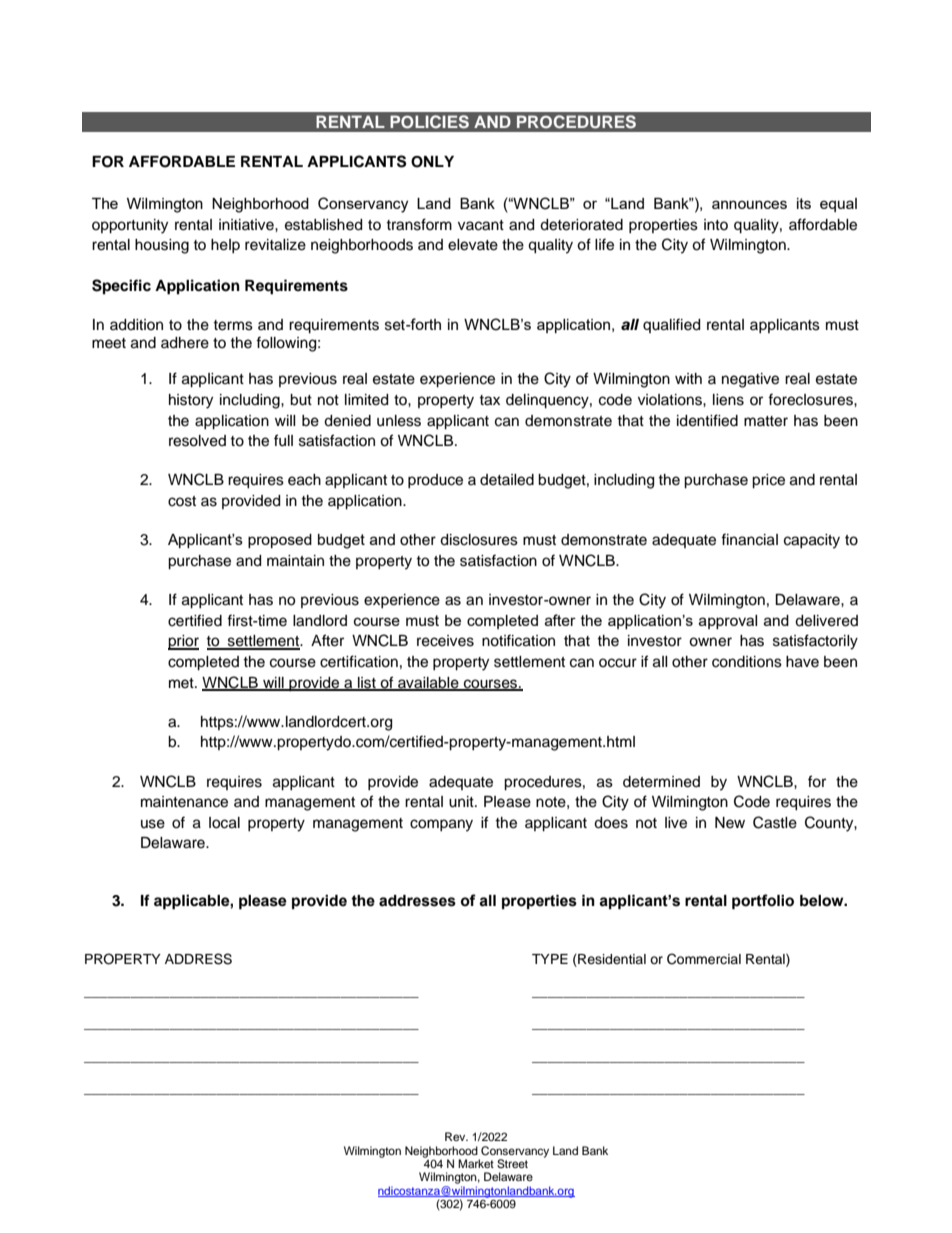  I want to click on announces, so click(749, 204).
